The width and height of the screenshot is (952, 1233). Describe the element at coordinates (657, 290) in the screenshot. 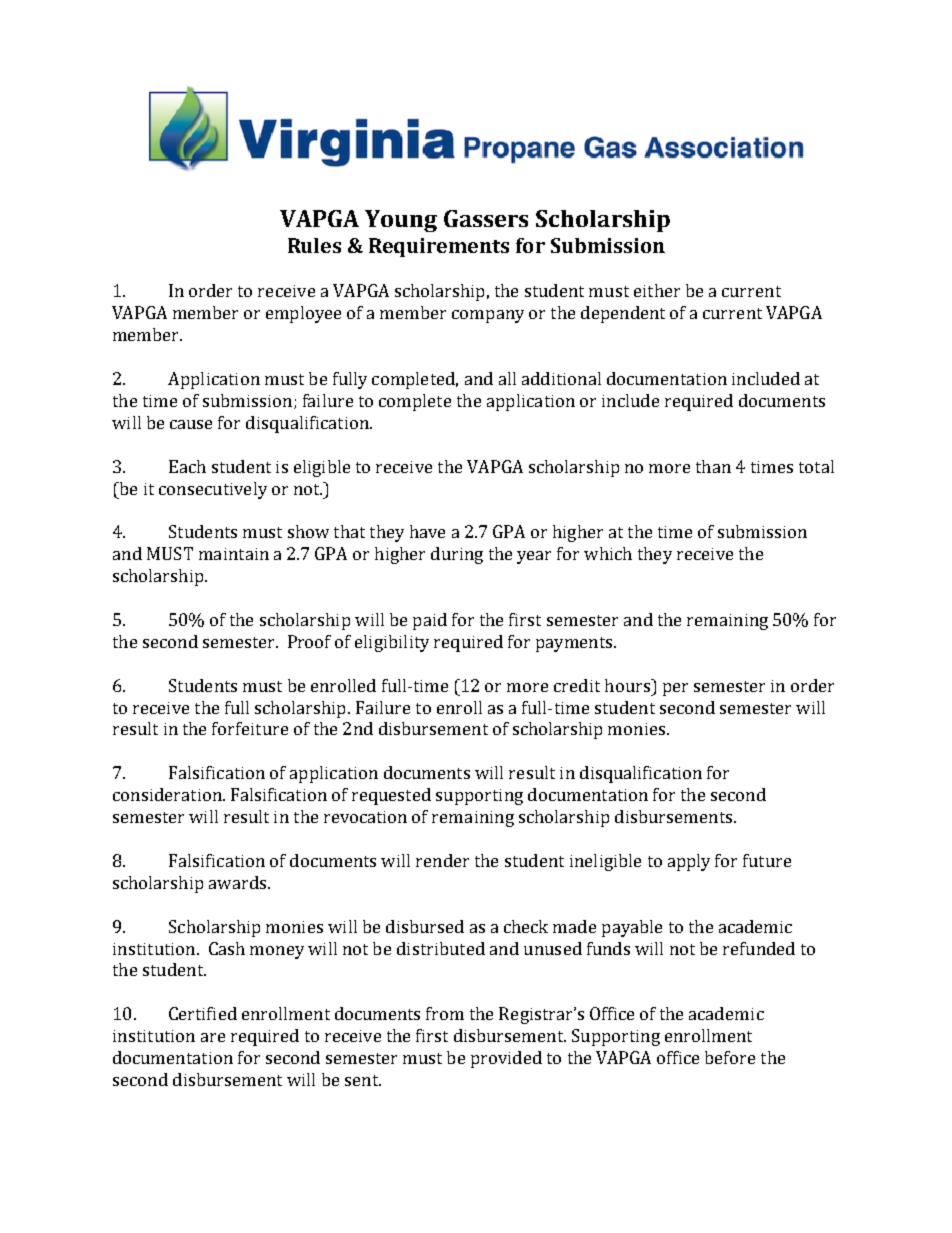

I see `either` at that location.
